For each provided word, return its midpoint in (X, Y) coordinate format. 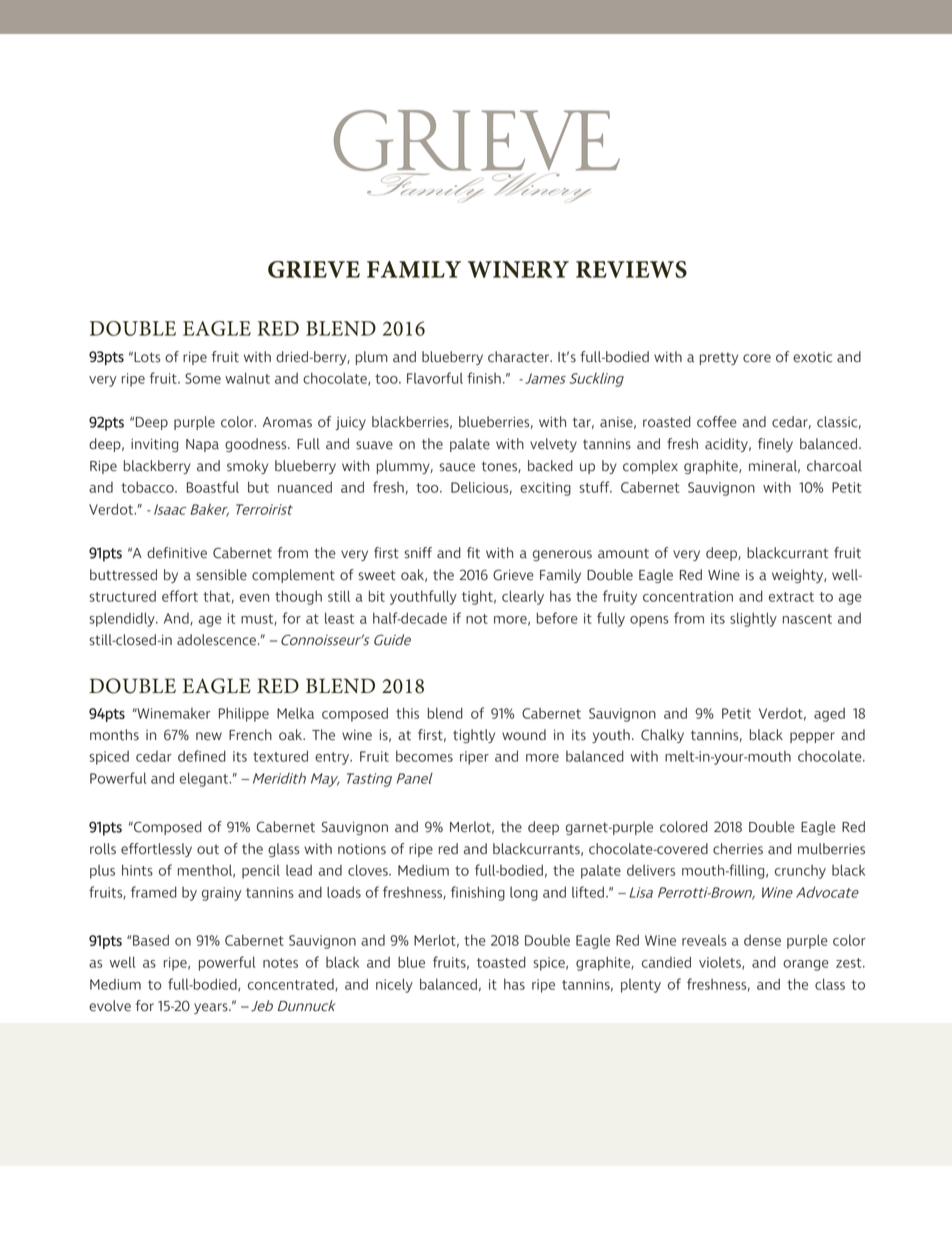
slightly (753, 619)
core (757, 358)
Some (203, 378)
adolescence (216, 640)
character (519, 357)
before (557, 618)
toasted (501, 962)
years (212, 1008)
